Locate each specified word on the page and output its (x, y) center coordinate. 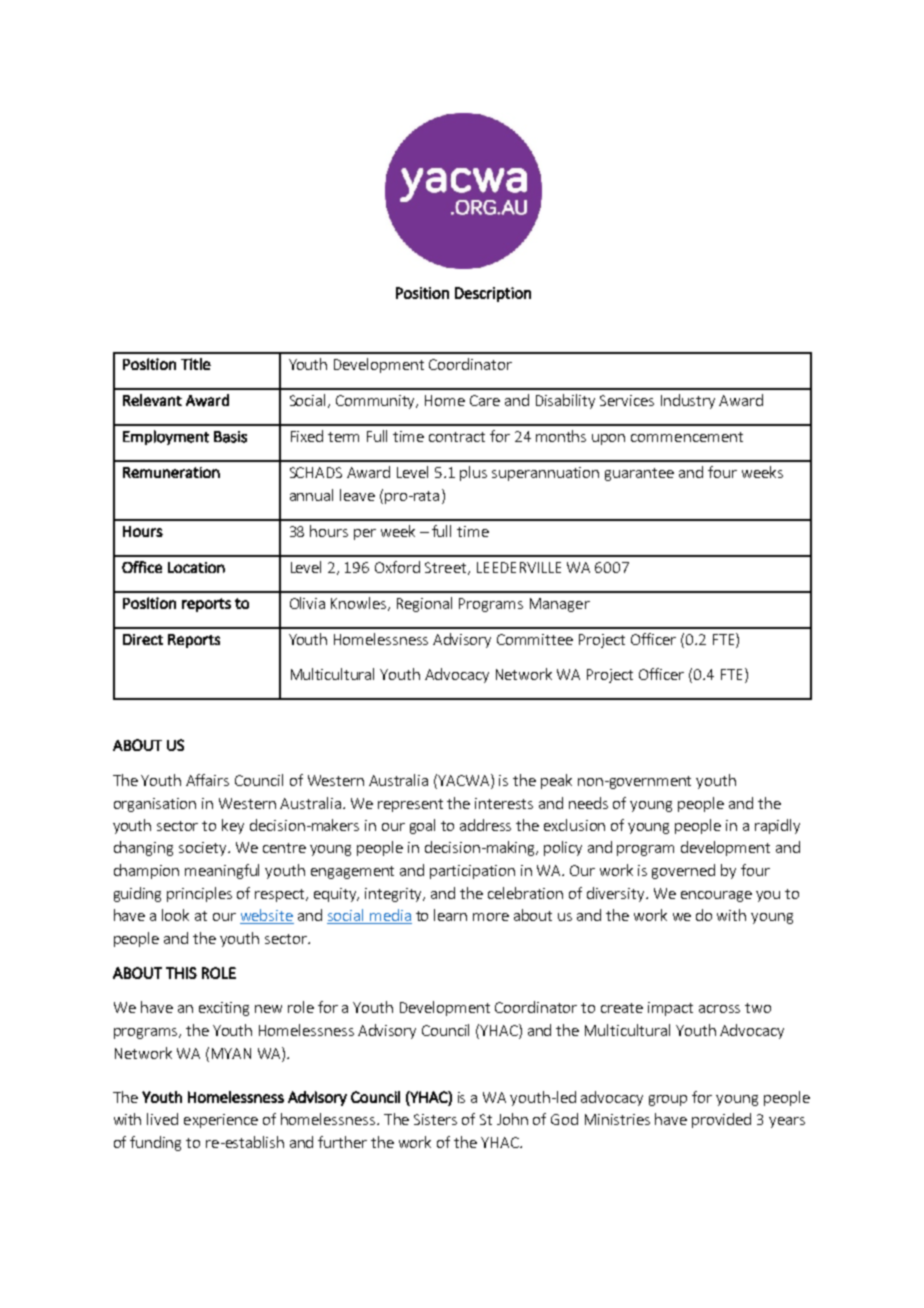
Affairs (207, 780)
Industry (688, 401)
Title (196, 364)
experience (221, 1121)
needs (588, 803)
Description (493, 294)
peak (556, 781)
